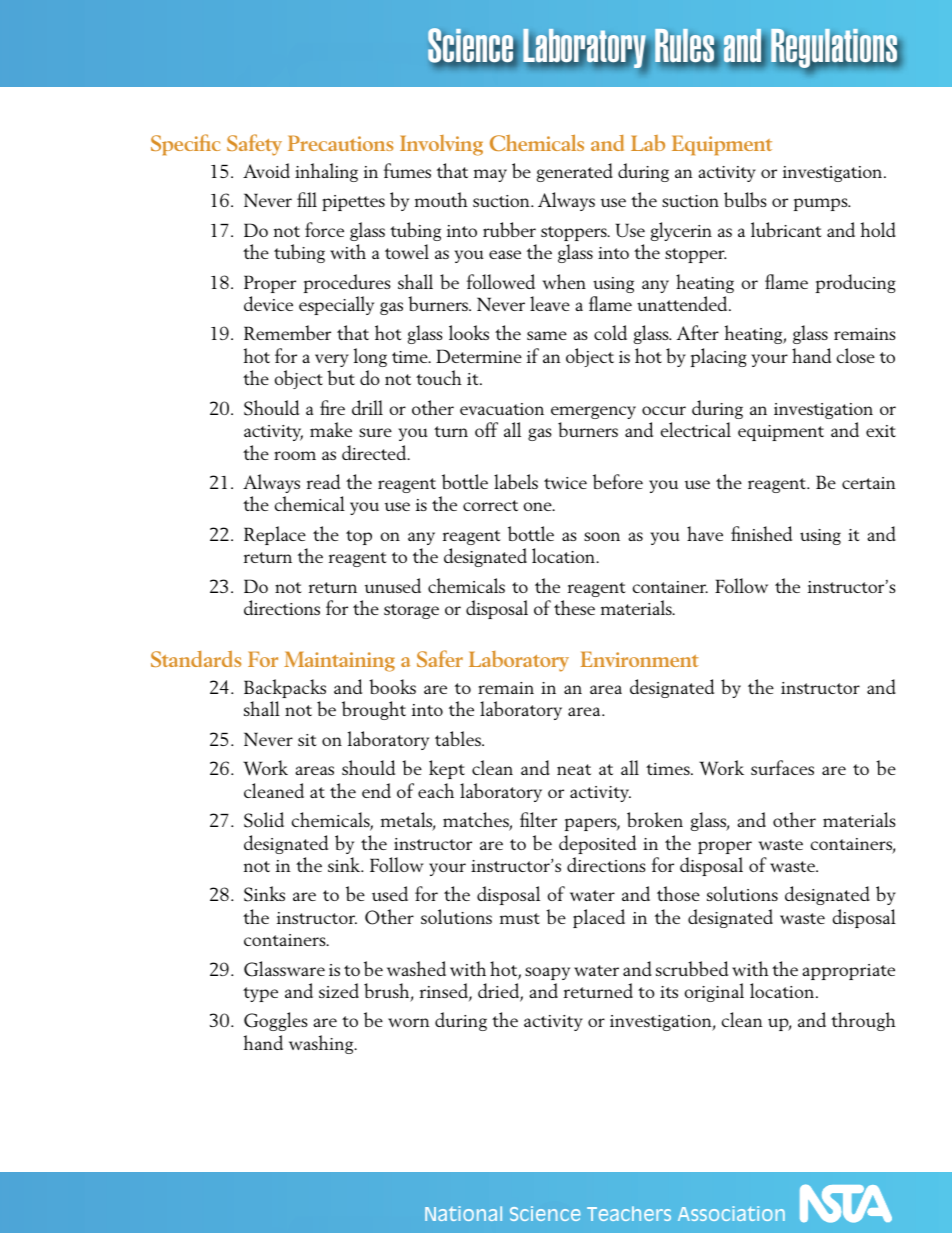 The height and width of the screenshot is (1233, 952). I want to click on Avoid, so click(266, 170).
